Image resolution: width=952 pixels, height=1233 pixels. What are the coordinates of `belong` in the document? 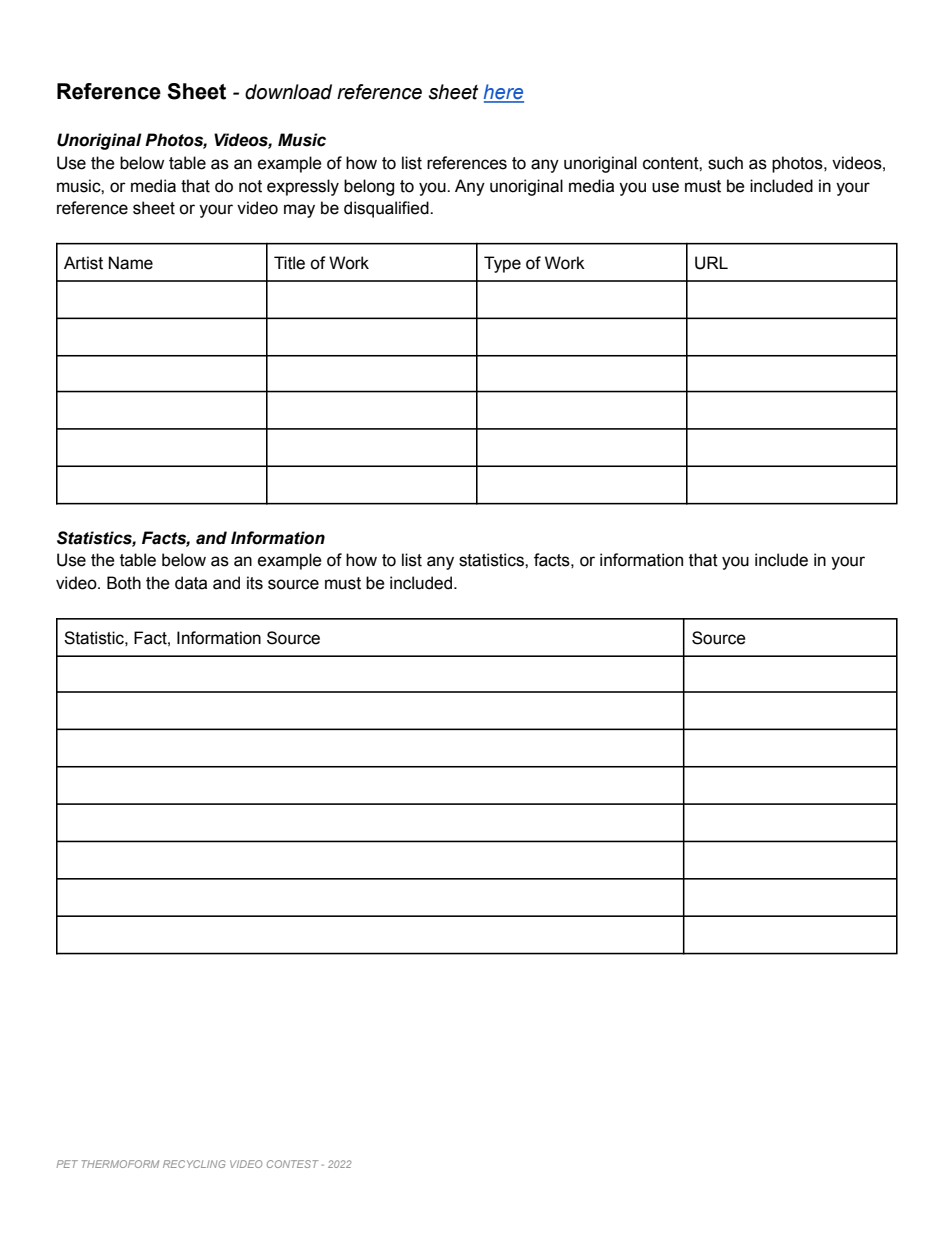 It's located at (369, 187).
